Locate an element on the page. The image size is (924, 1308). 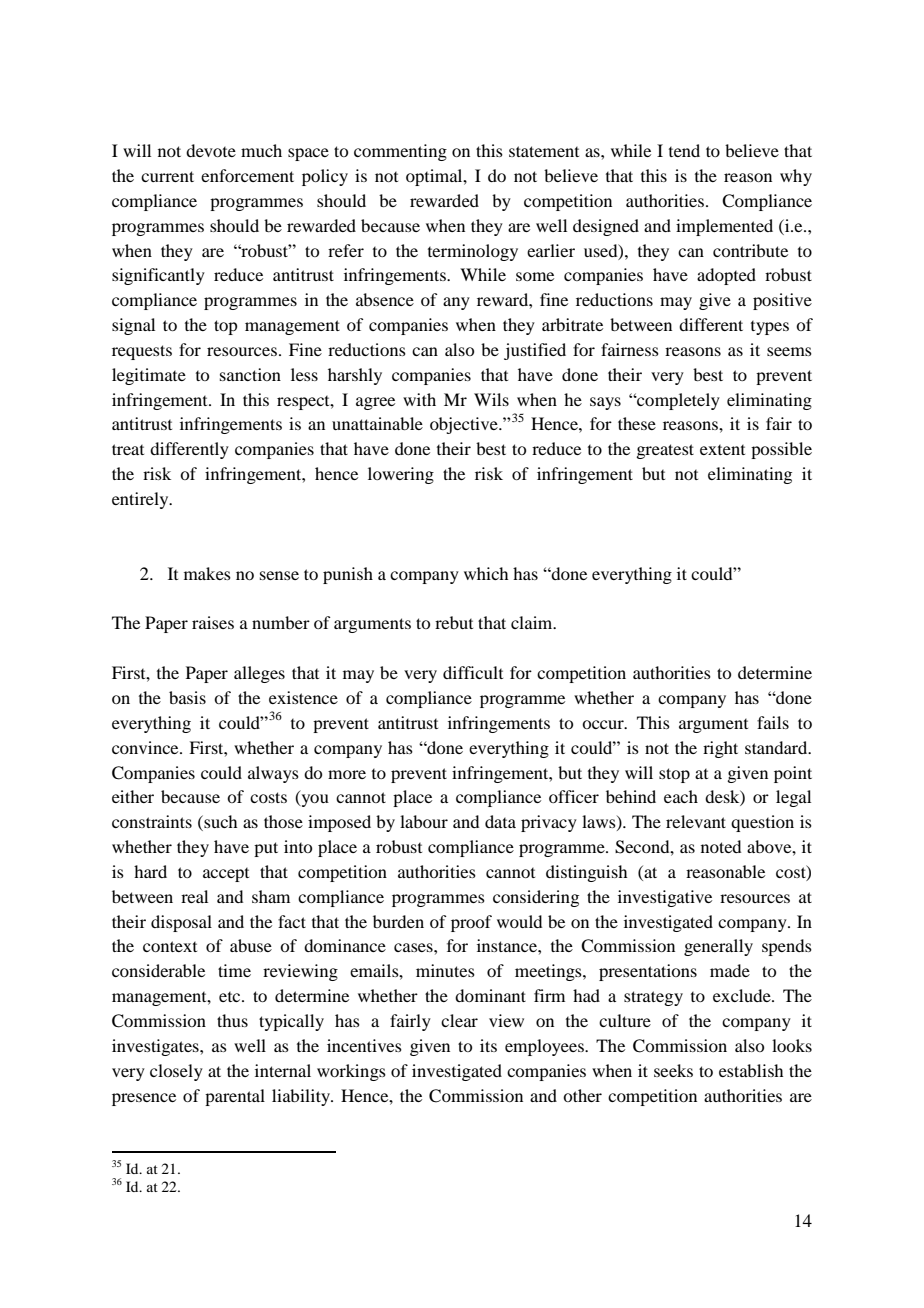
its is located at coordinates (488, 1045).
